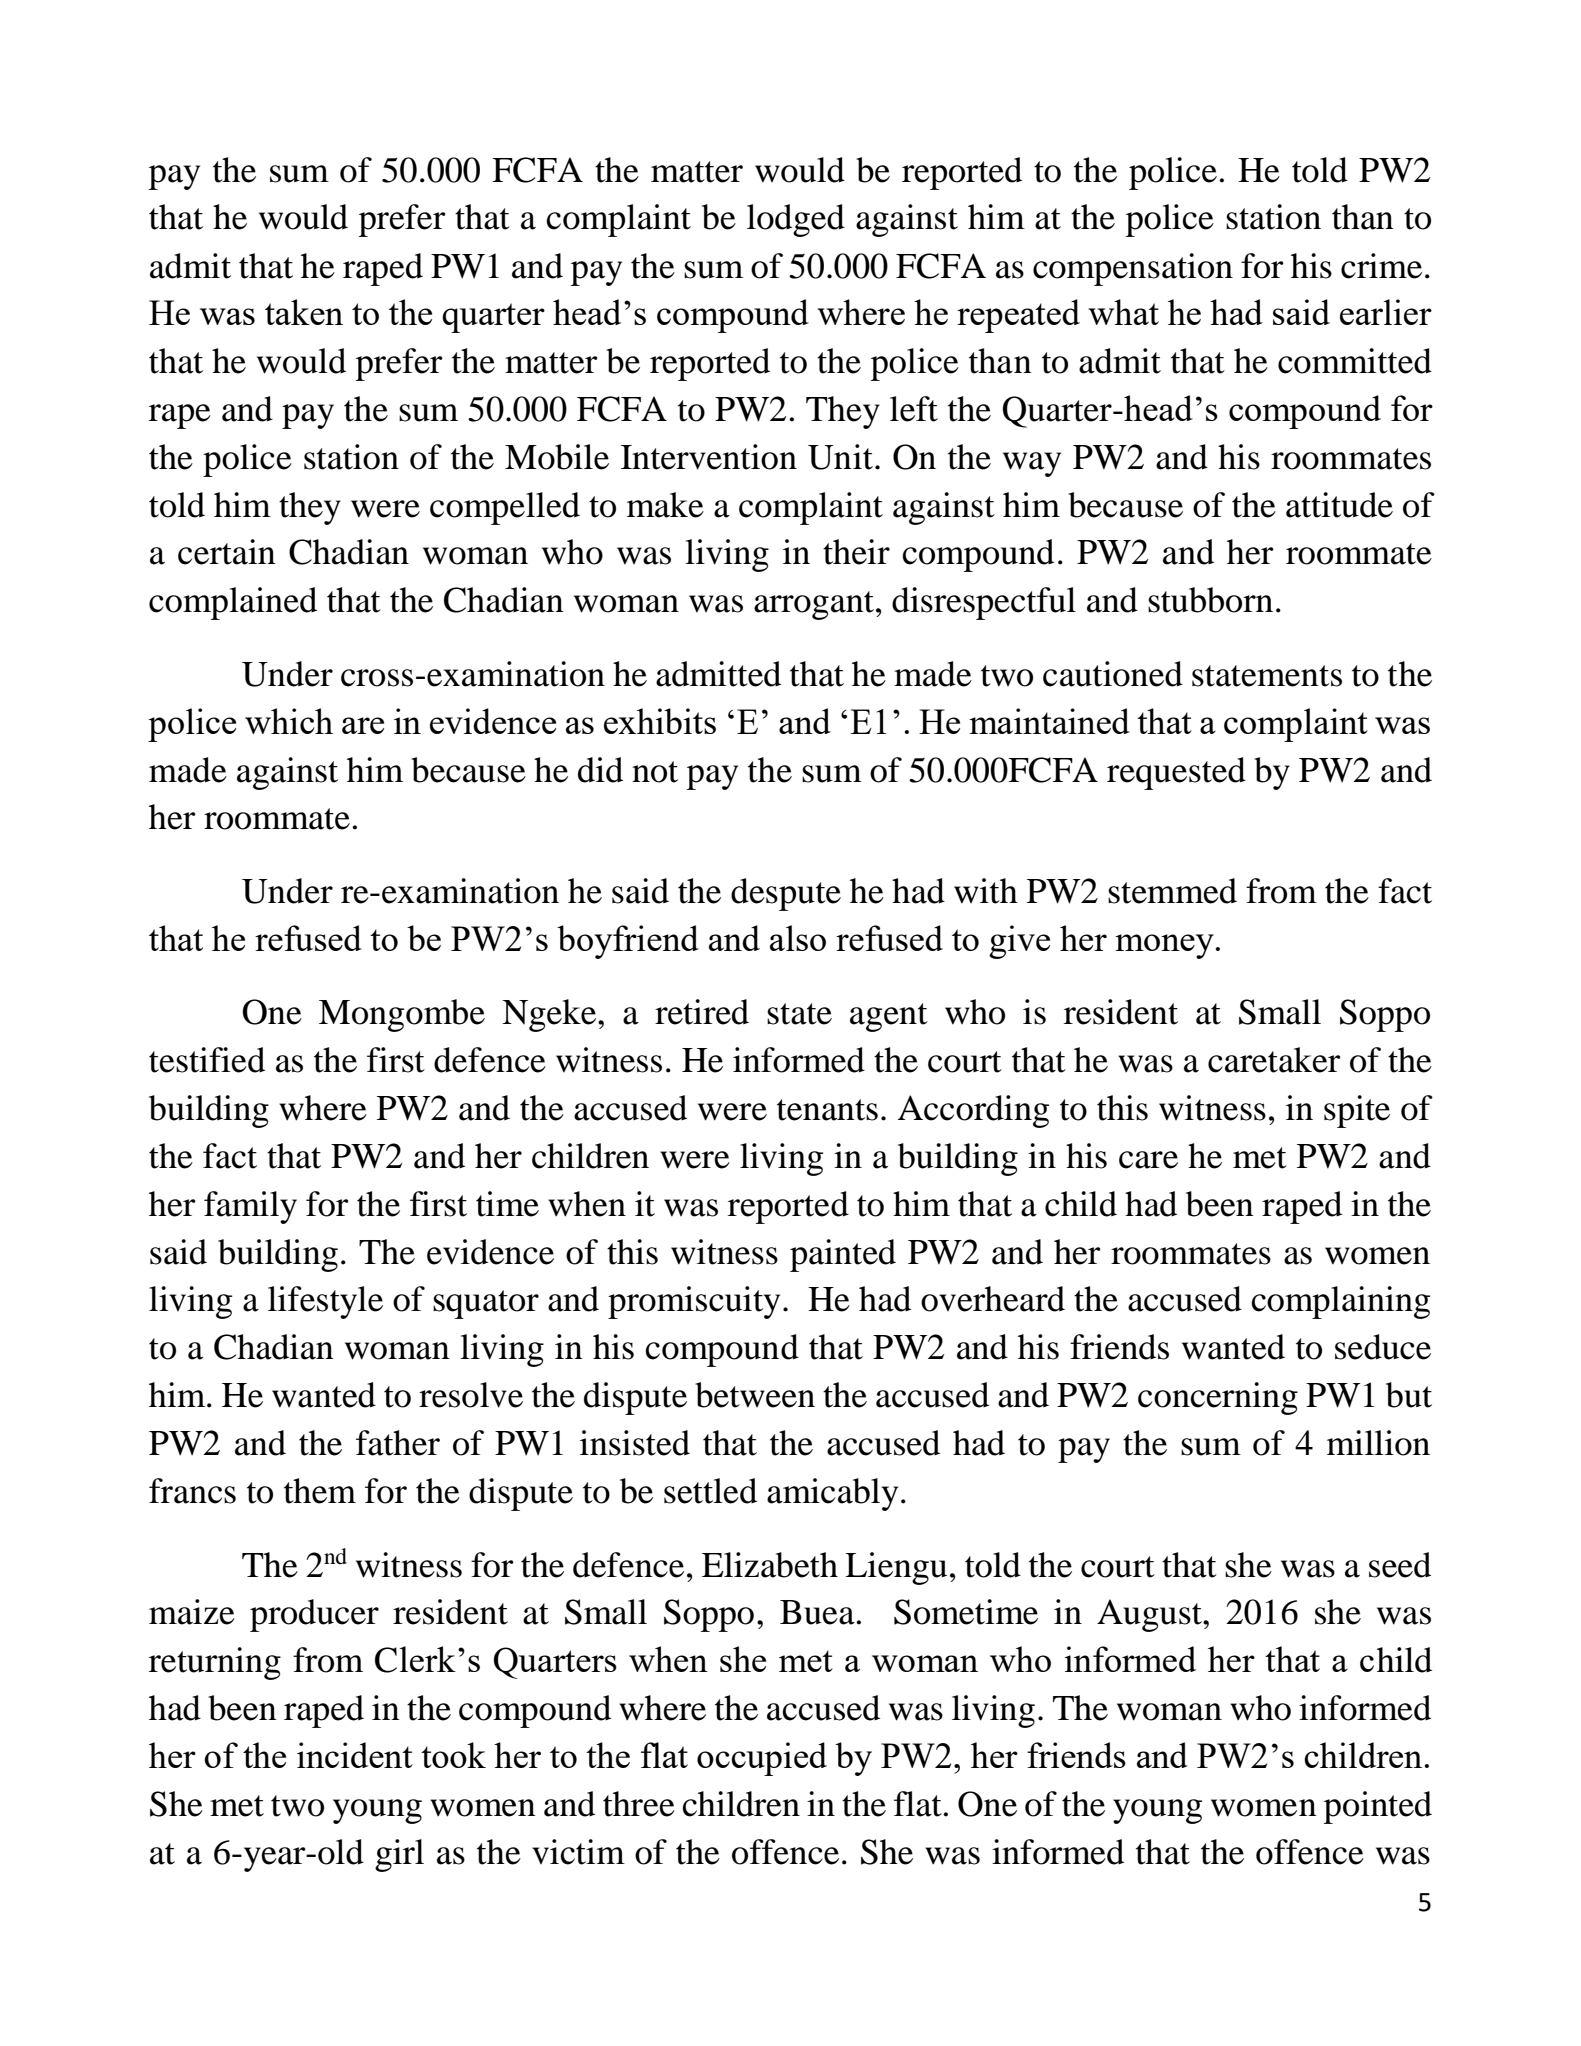 The height and width of the page is (2046, 1581). I want to click on pointed, so click(1378, 1807).
